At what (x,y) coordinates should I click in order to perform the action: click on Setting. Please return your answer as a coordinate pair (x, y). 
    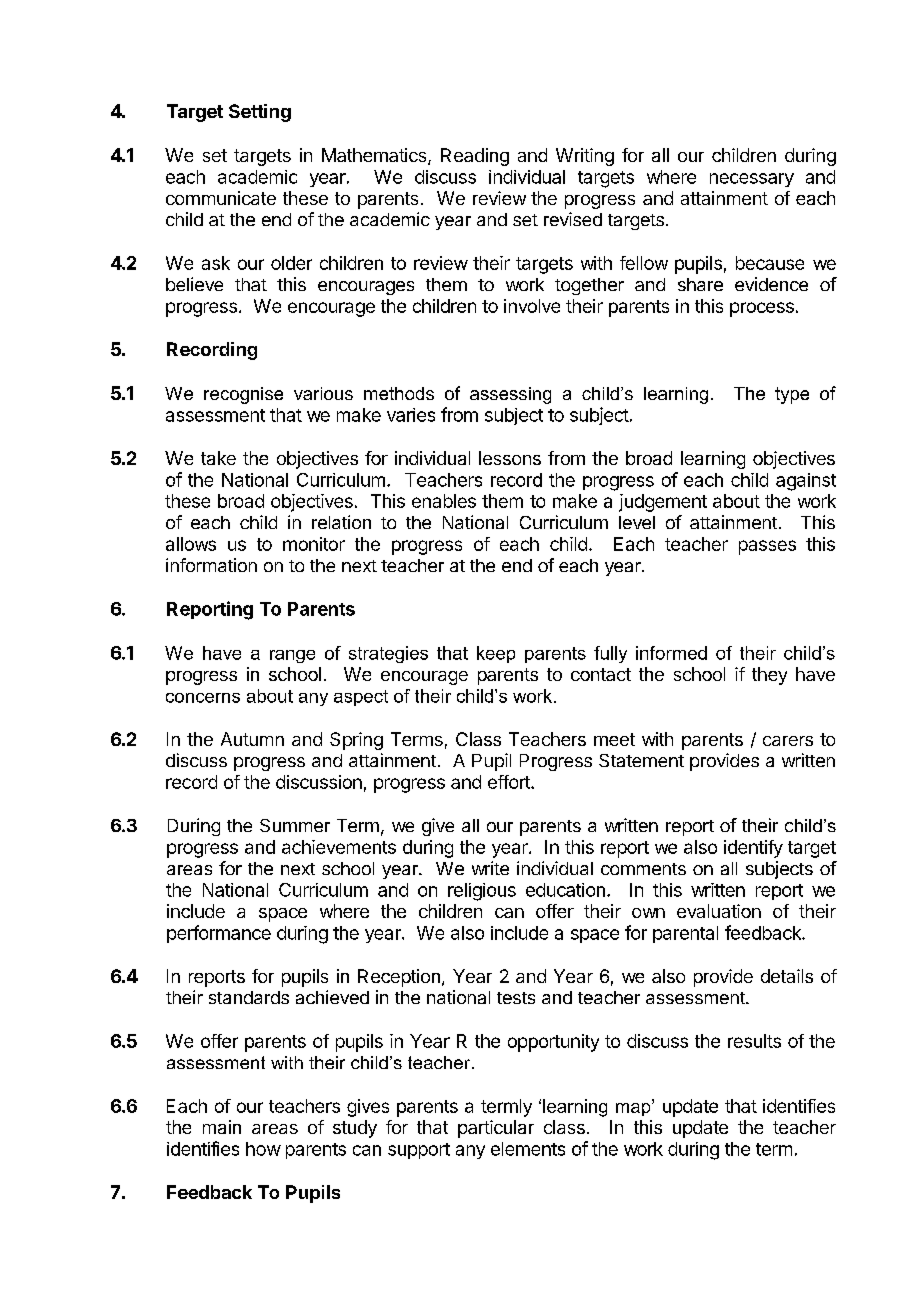
    Looking at the image, I should click on (260, 113).
